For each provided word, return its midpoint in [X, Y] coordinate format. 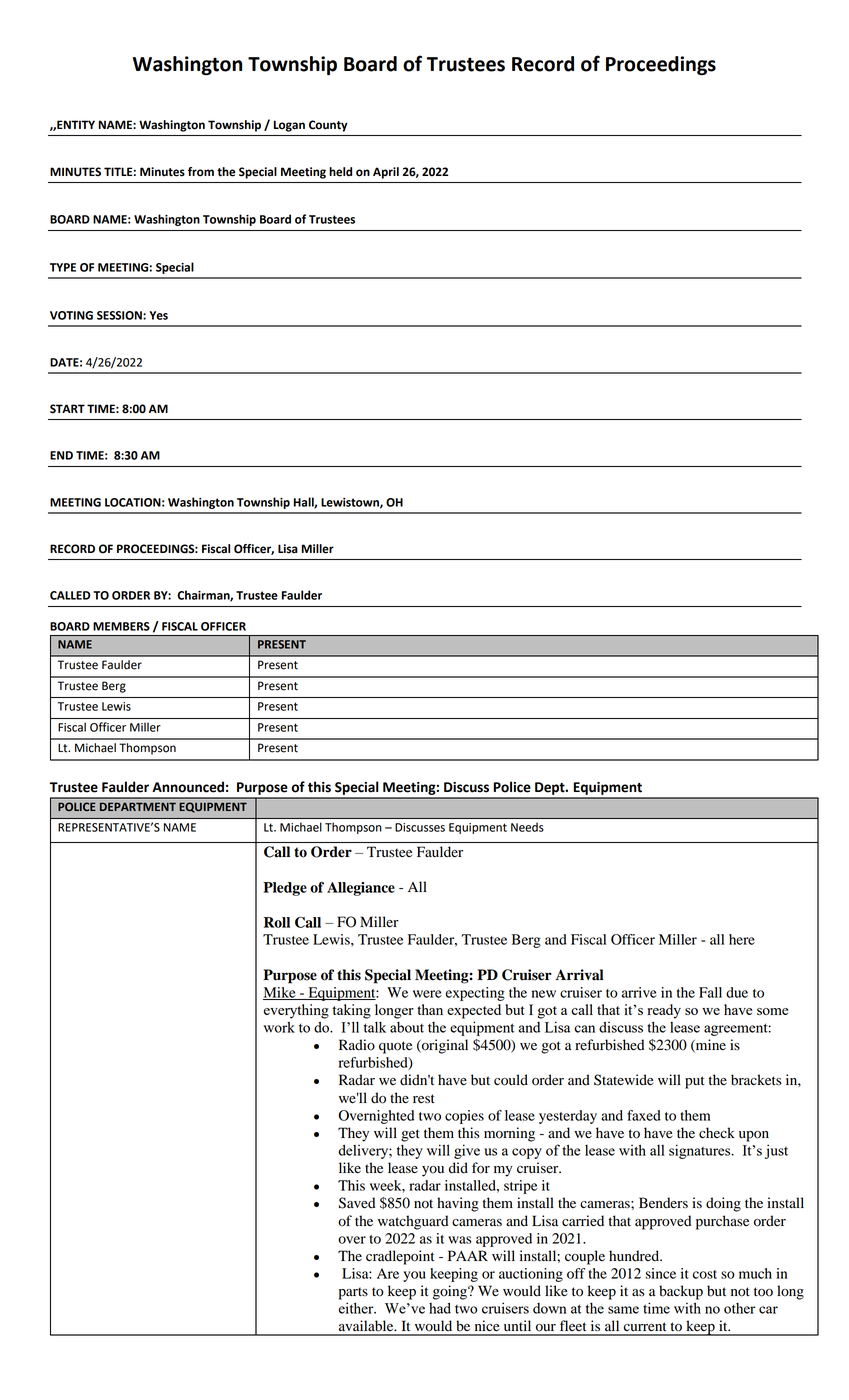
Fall [710, 992]
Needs [527, 827]
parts [353, 1293]
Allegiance [361, 889]
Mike [280, 993]
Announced [188, 787]
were [427, 994]
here [742, 939]
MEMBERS [121, 626]
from [201, 172]
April [386, 173]
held [340, 172]
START [67, 409]
